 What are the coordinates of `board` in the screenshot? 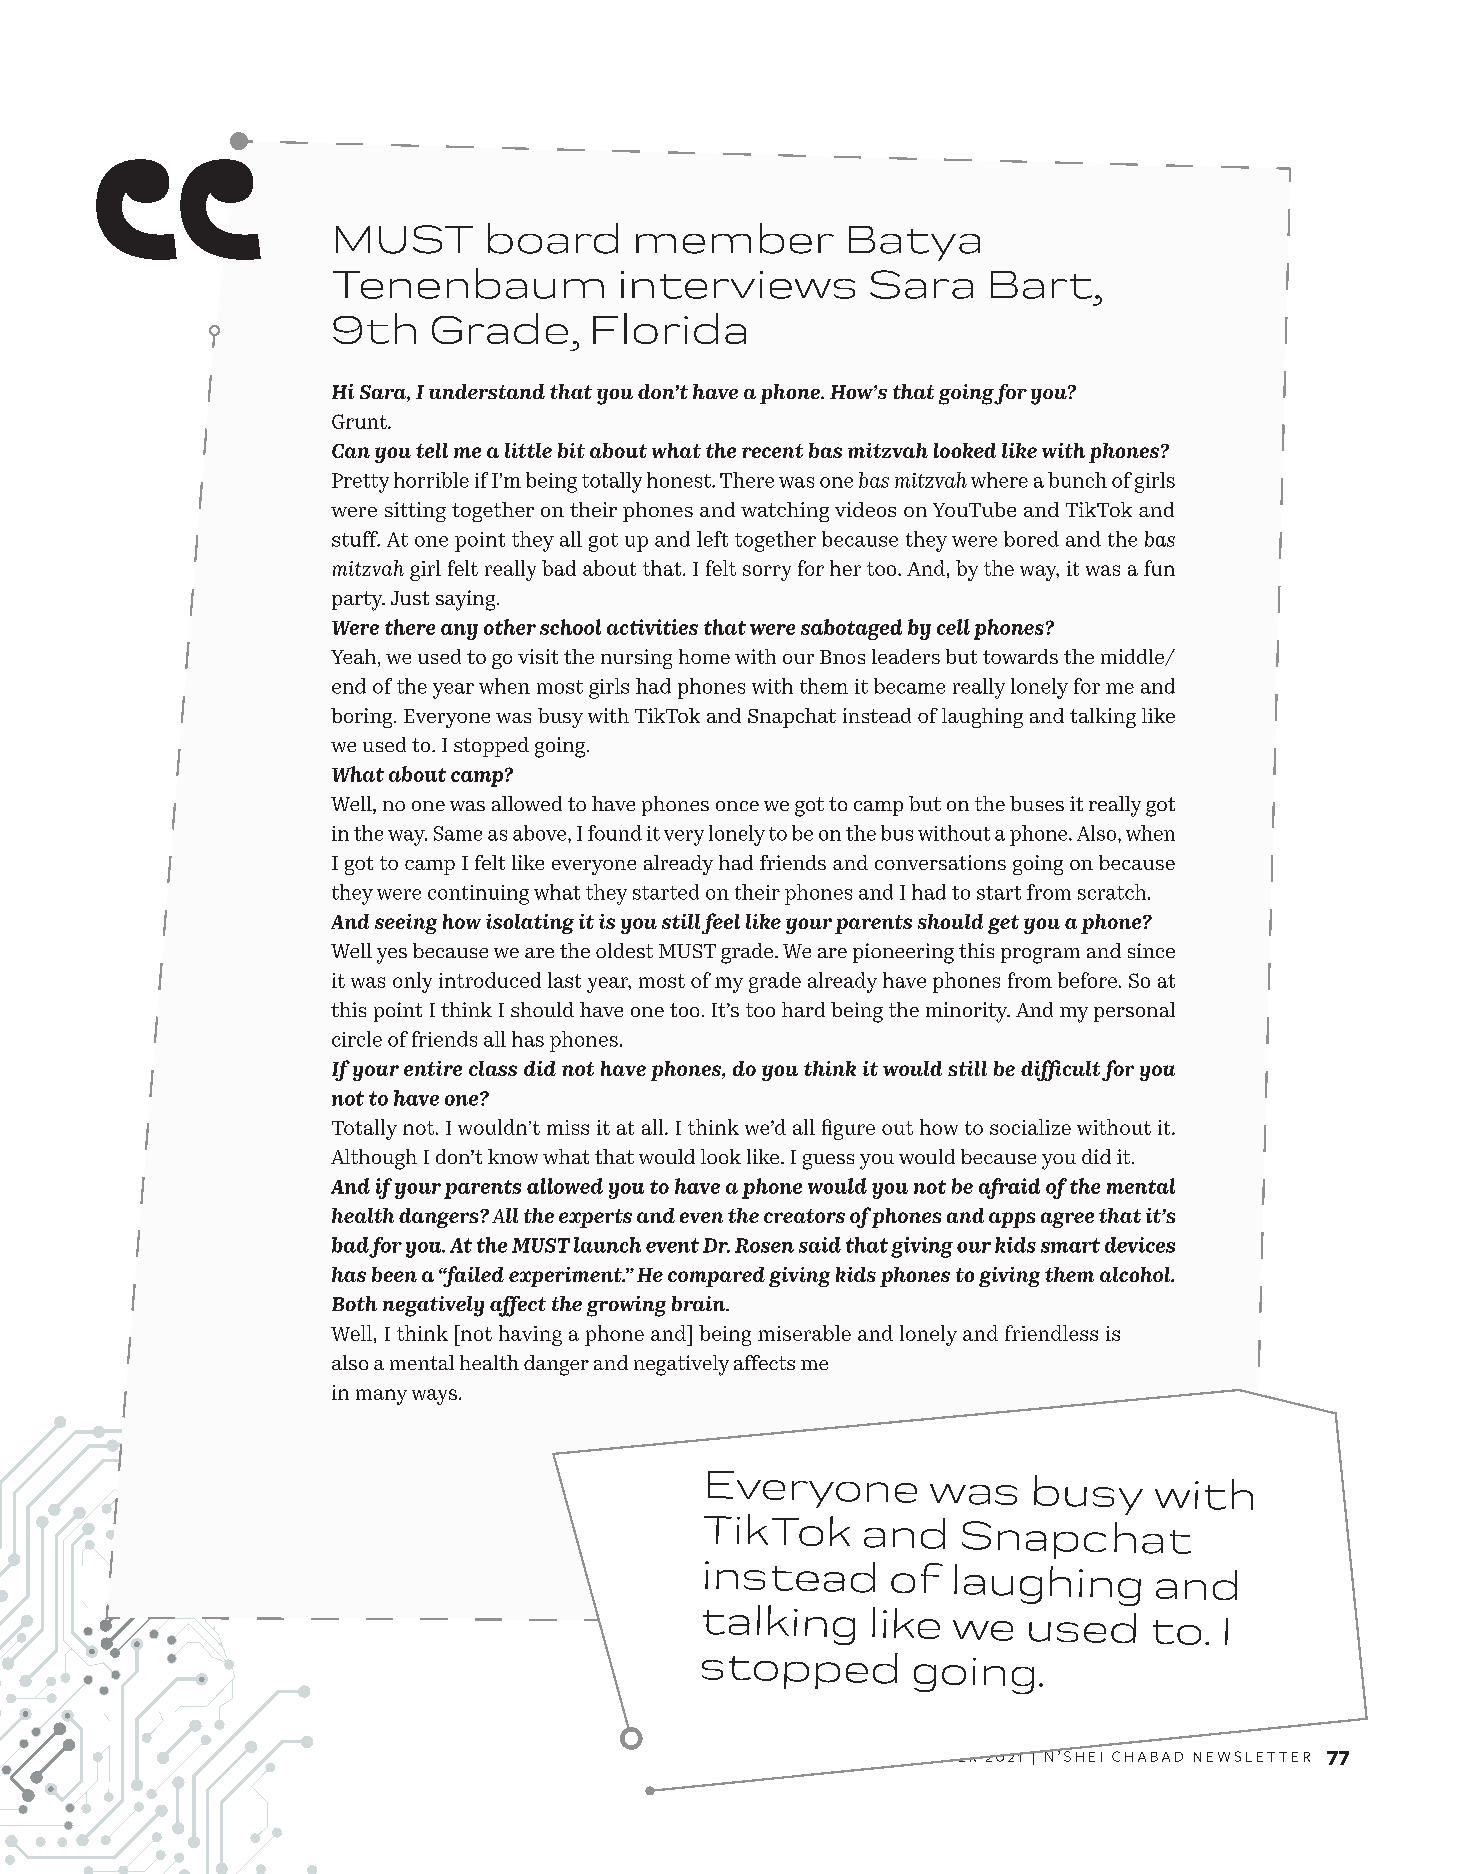 It's located at (553, 238).
